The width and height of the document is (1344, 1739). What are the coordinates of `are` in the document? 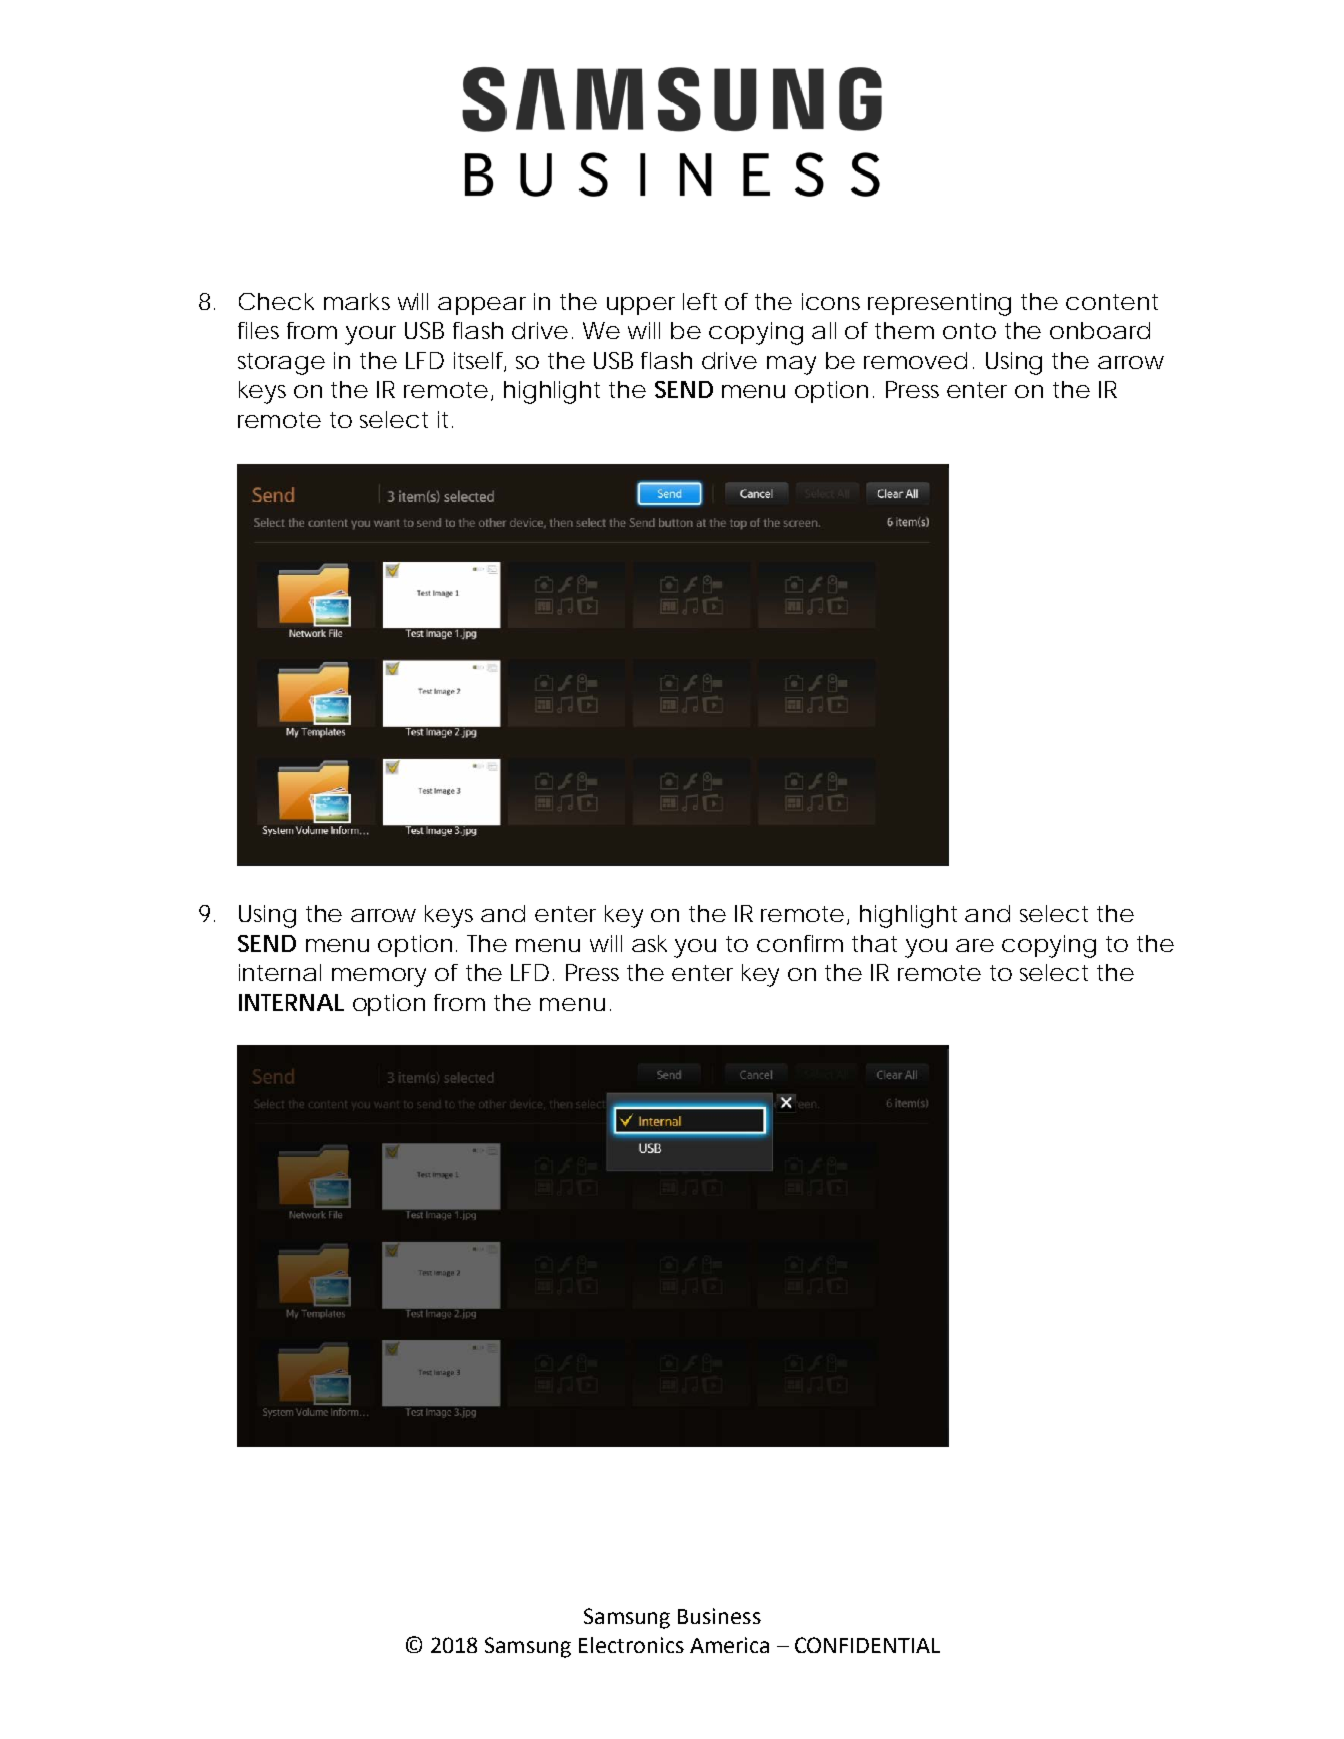 It's located at (975, 945).
